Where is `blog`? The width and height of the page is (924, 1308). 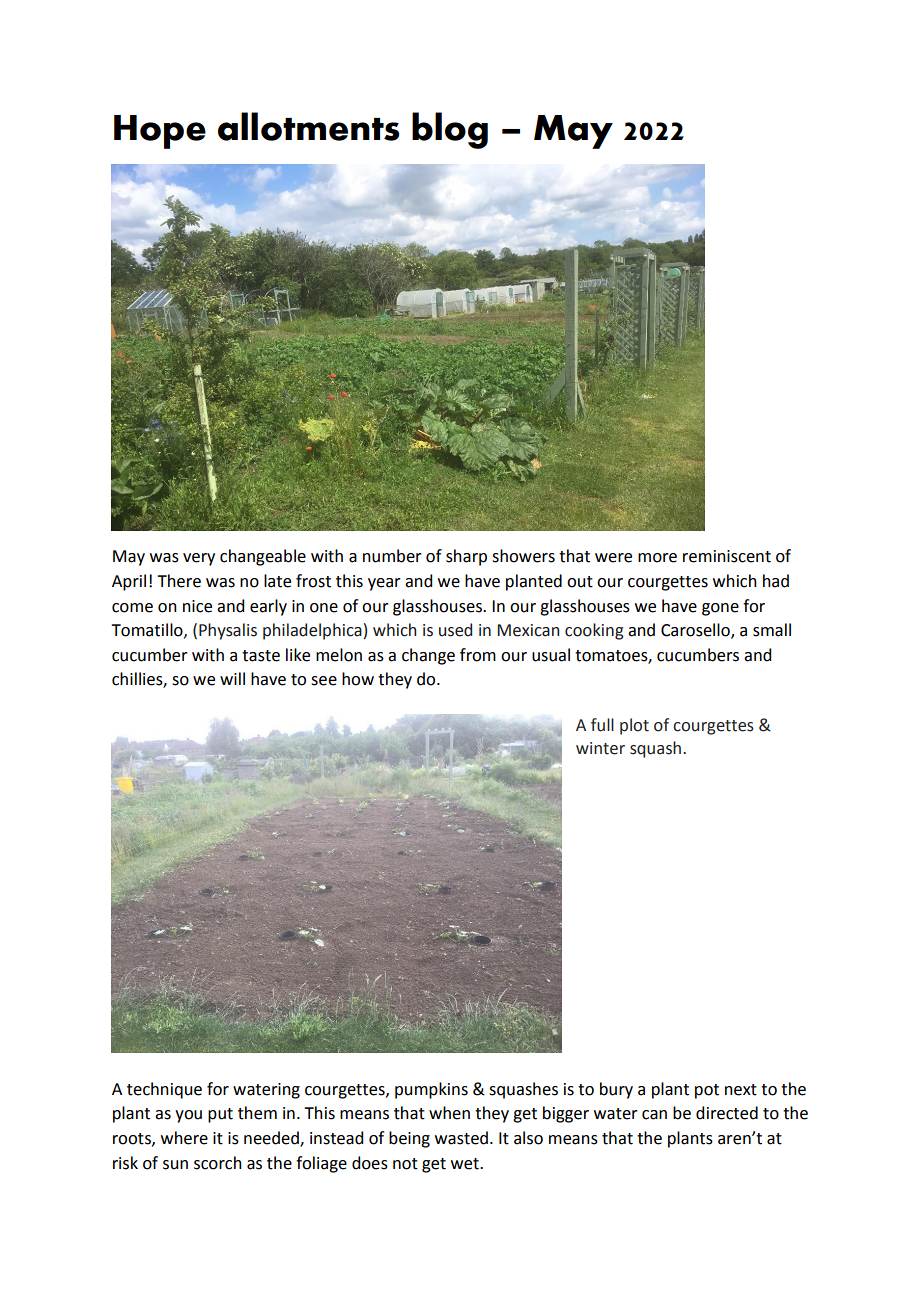
blog is located at coordinates (450, 130).
